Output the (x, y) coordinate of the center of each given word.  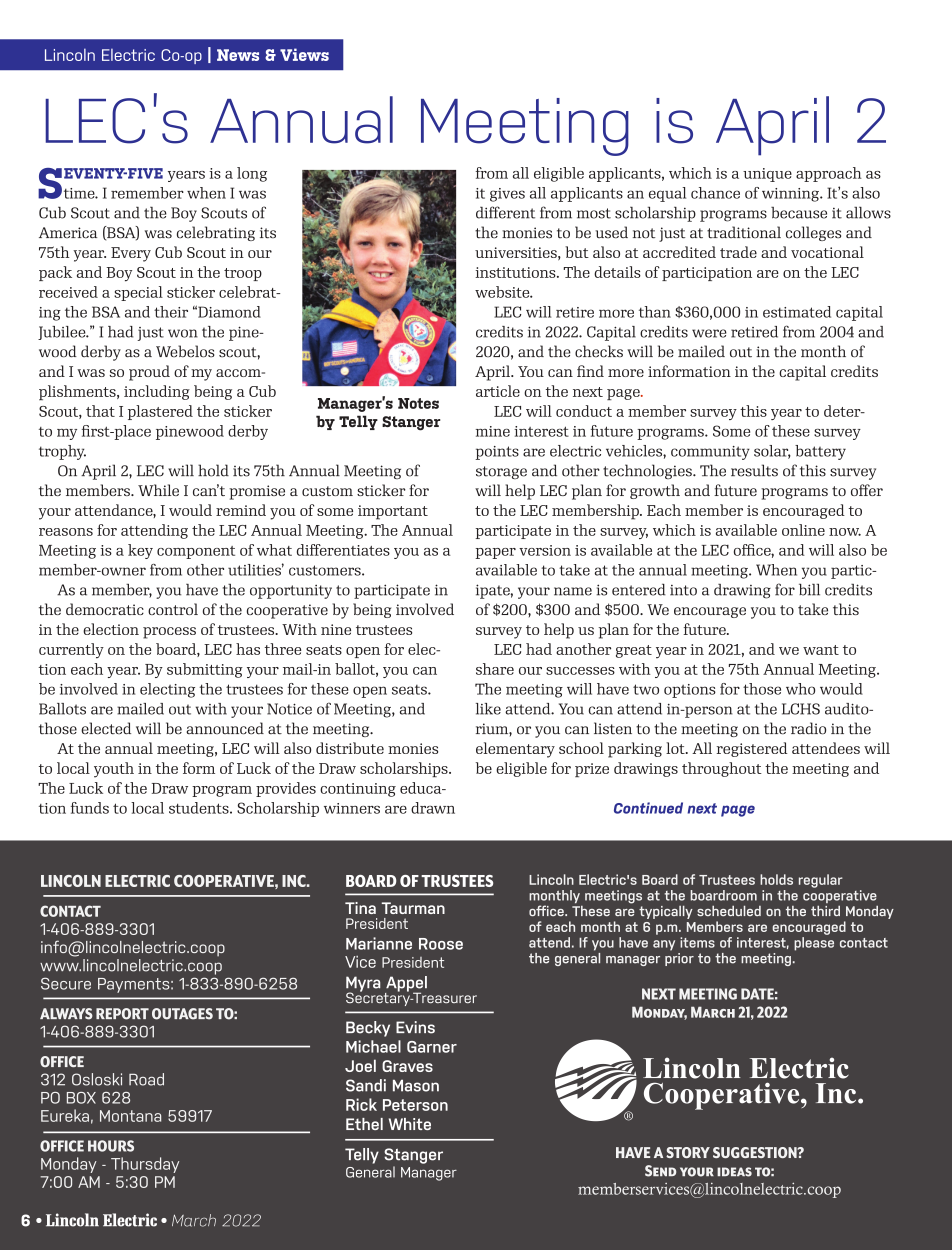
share (495, 669)
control (173, 609)
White (410, 1124)
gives (507, 195)
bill (809, 590)
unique (767, 175)
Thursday (145, 1165)
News (238, 55)
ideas (734, 1172)
